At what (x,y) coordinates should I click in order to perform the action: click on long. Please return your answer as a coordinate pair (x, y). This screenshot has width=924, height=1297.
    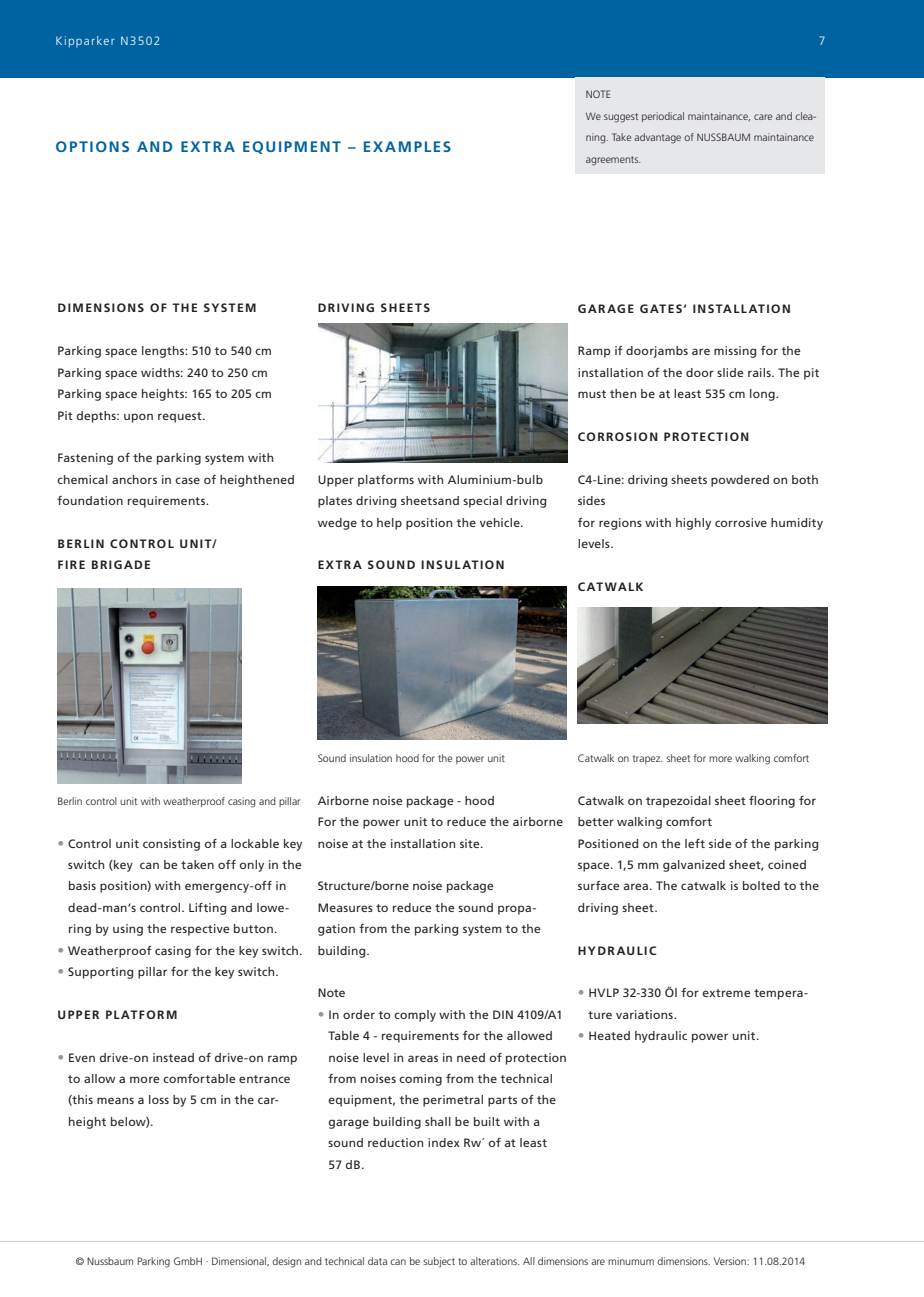
    Looking at the image, I should click on (763, 395).
